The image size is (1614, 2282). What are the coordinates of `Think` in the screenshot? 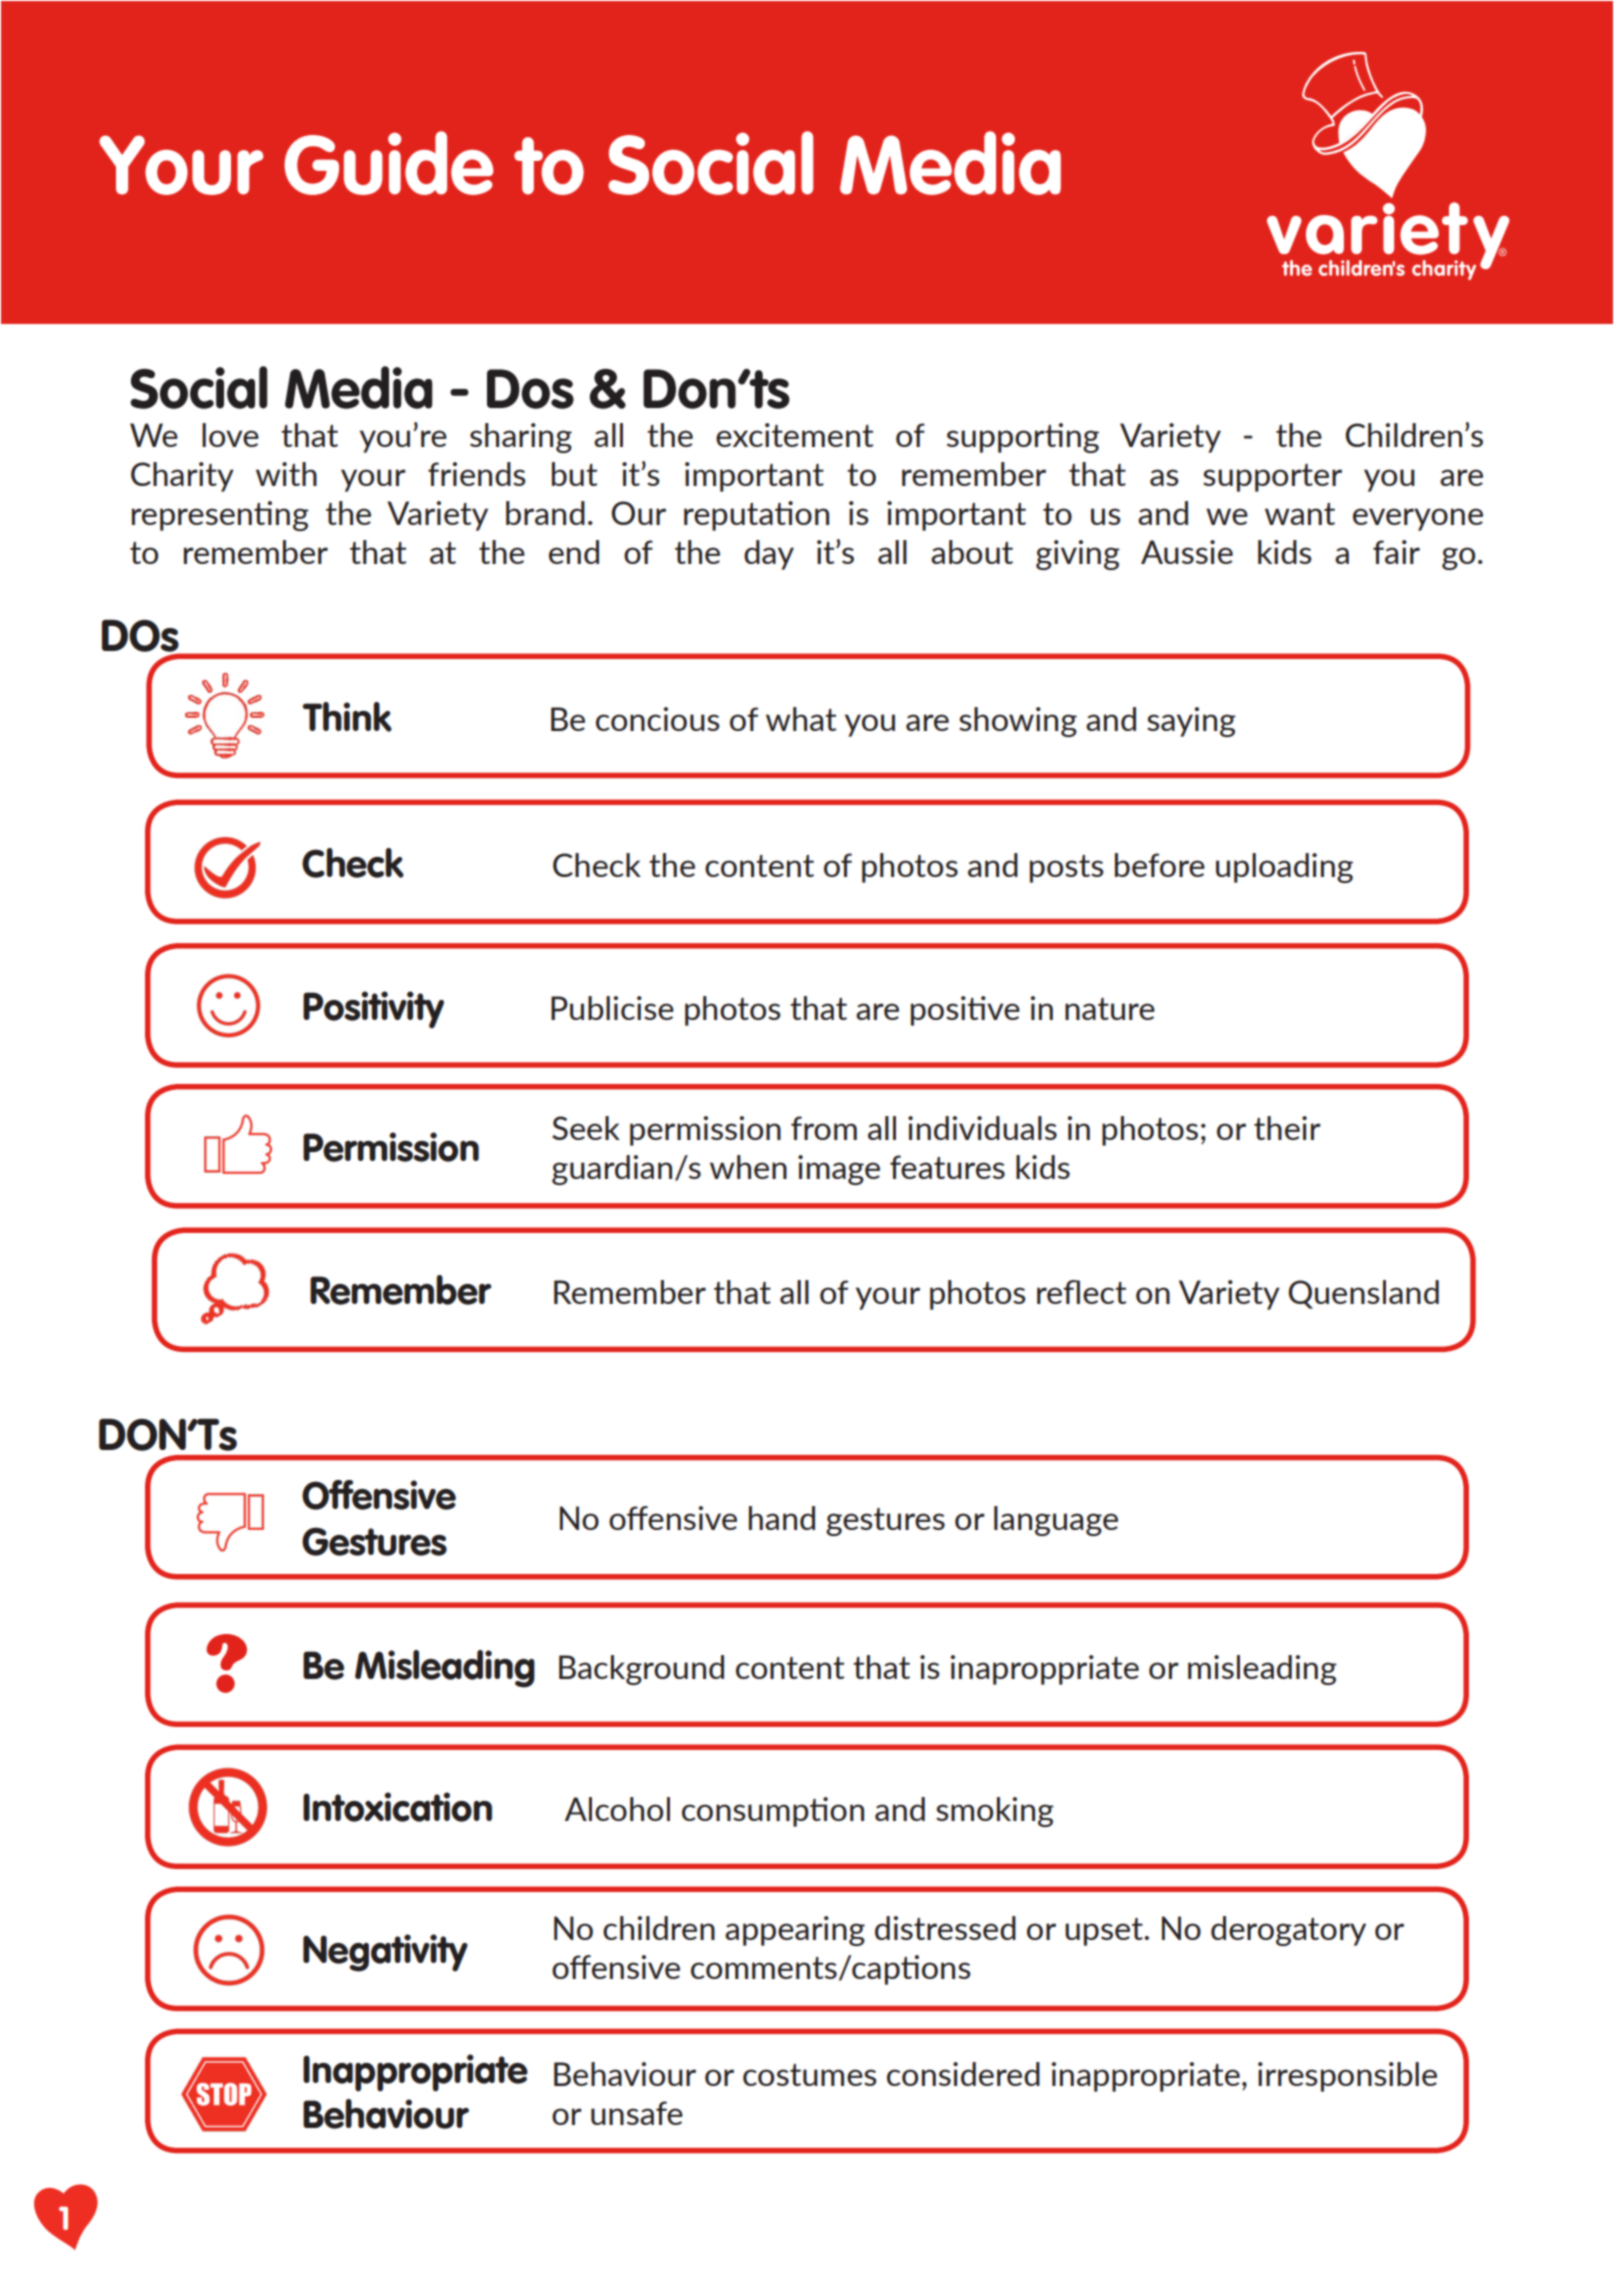 It's located at (347, 717).
